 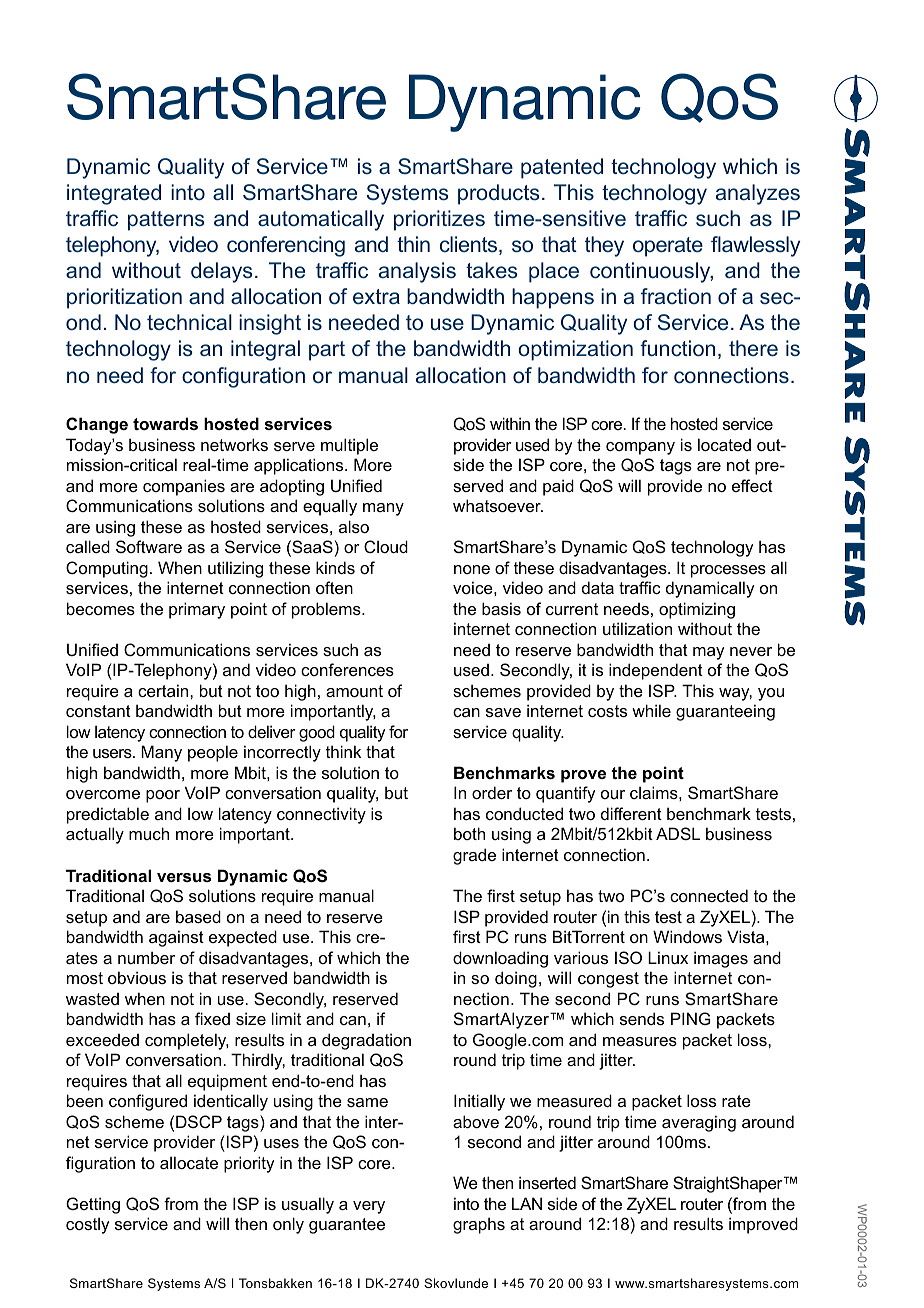 What do you see at coordinates (439, 220) in the screenshot?
I see `prioritizes` at bounding box center [439, 220].
